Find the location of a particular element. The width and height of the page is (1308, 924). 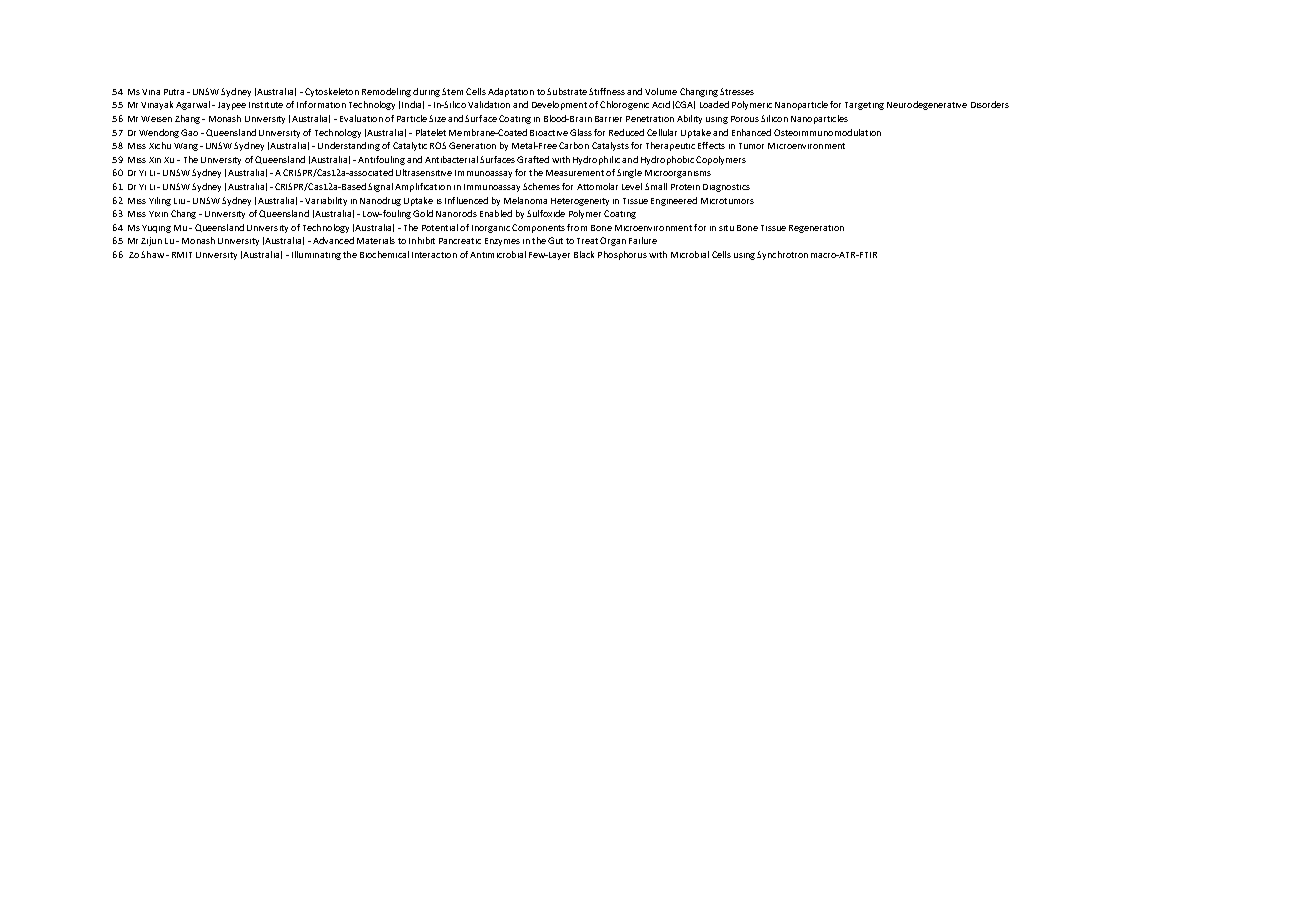

Illuminating is located at coordinates (316, 255).
